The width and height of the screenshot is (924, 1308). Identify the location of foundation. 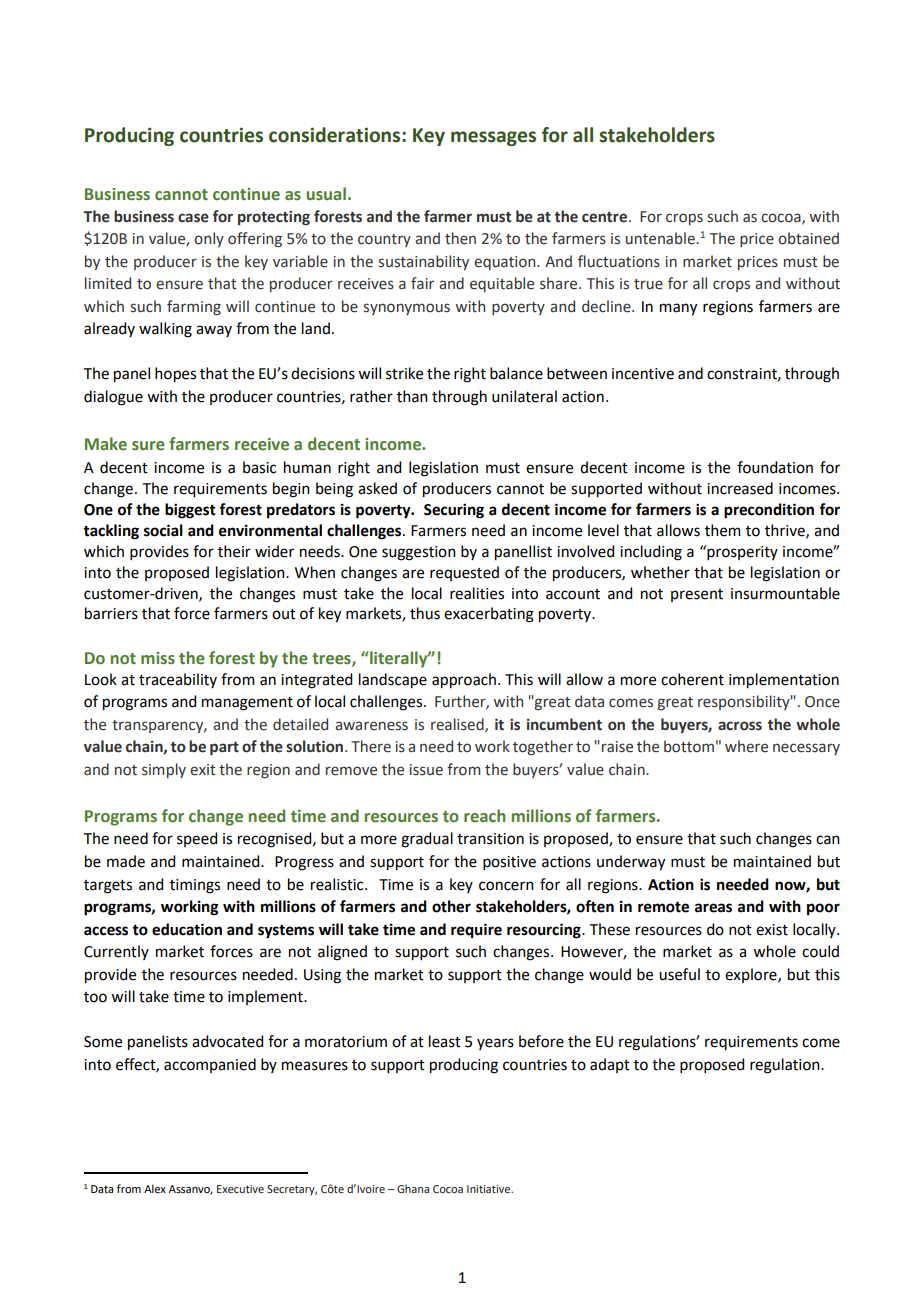
(775, 467).
